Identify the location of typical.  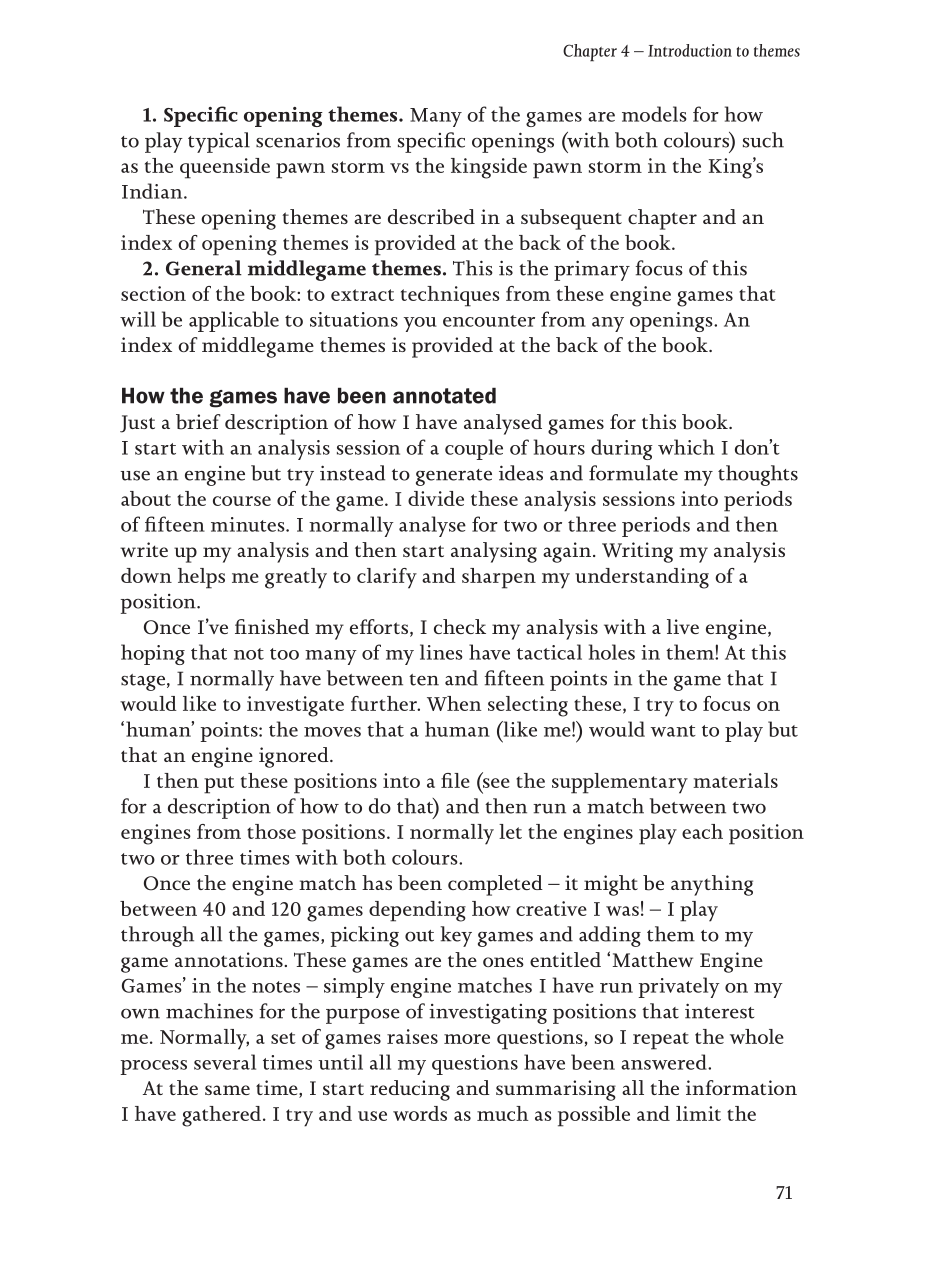
(219, 142).
